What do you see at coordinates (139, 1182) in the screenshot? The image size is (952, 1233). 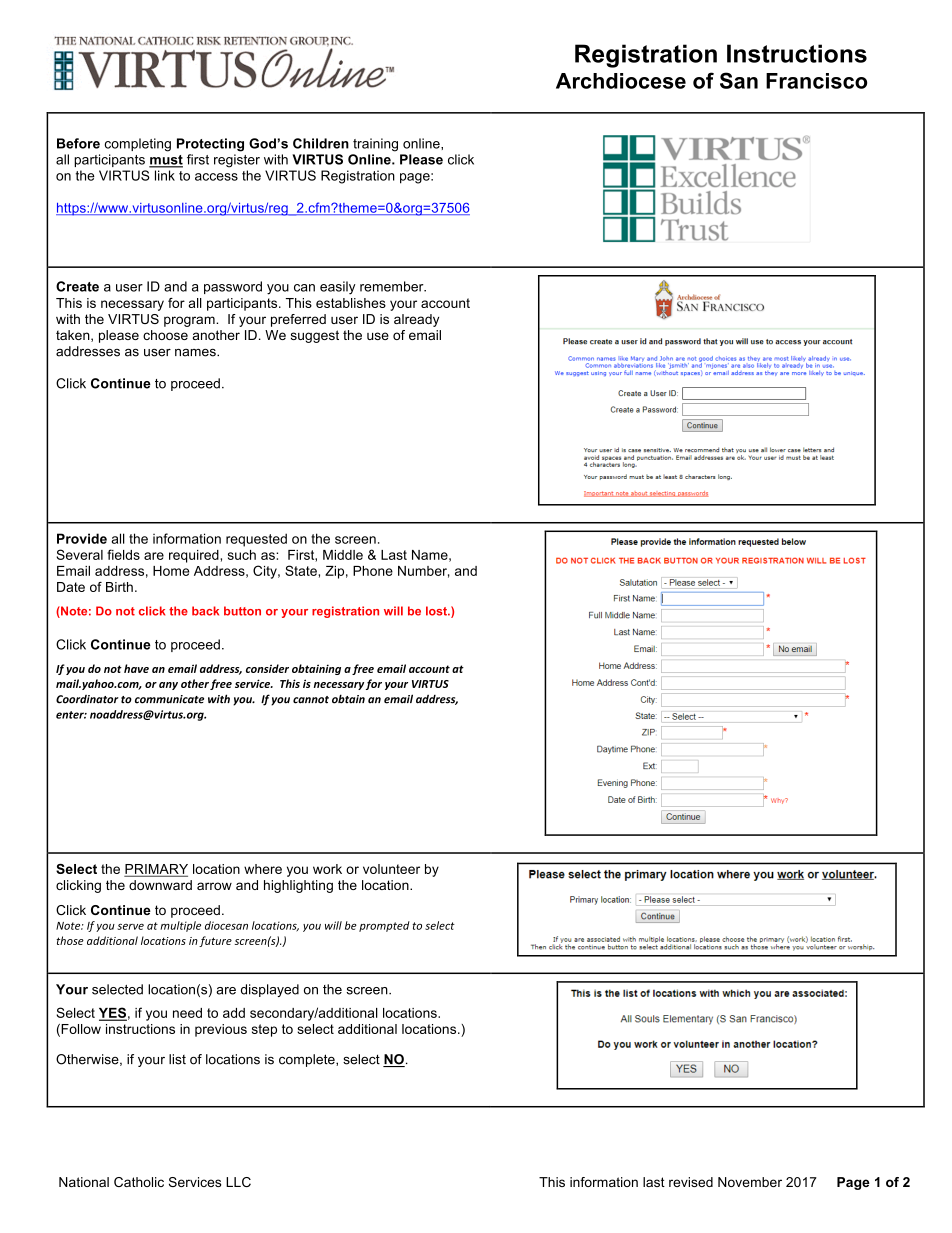 I see `Catholic` at bounding box center [139, 1182].
